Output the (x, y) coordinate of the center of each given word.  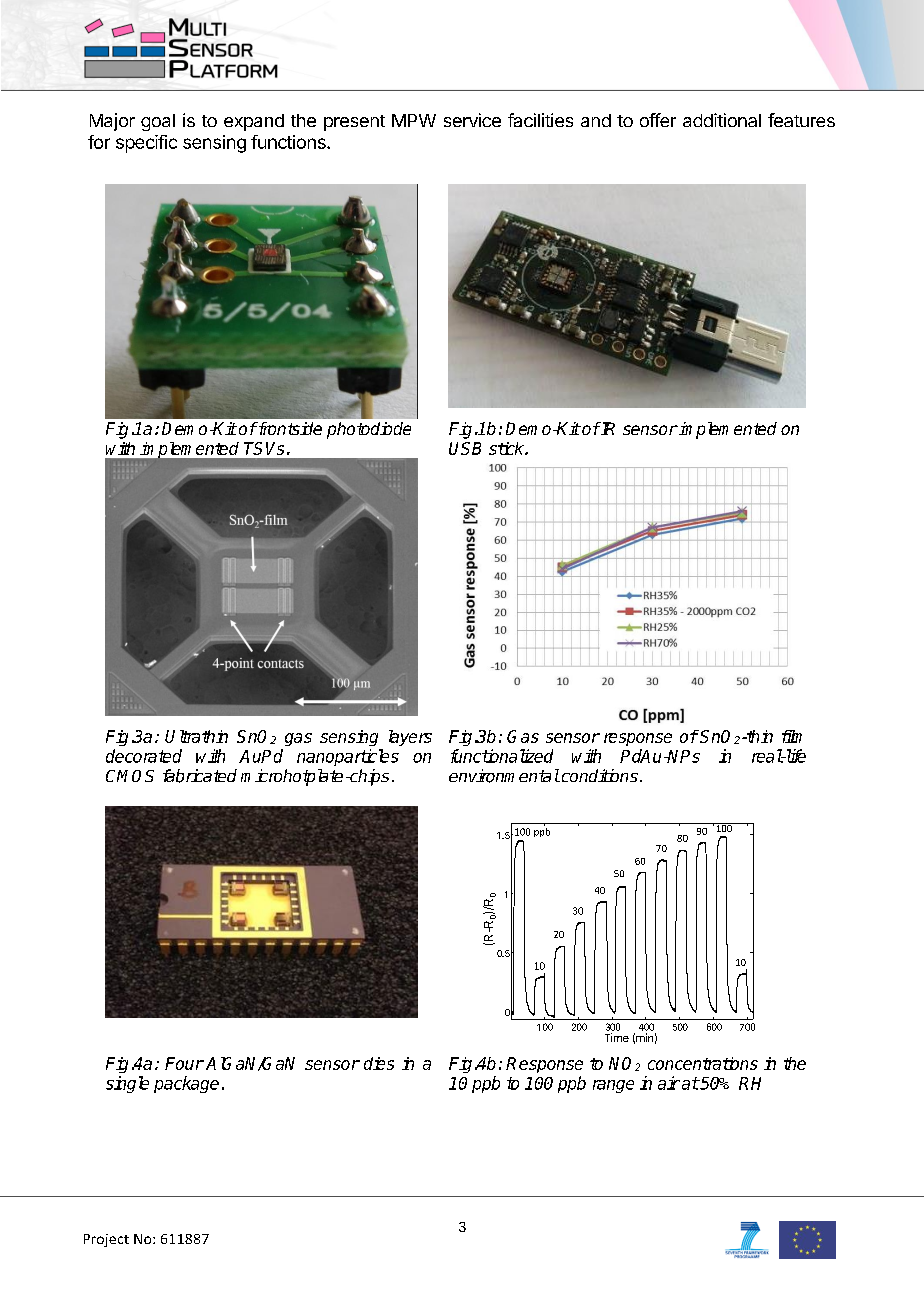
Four (184, 1063)
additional (722, 120)
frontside (289, 428)
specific (146, 144)
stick (507, 448)
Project (106, 1240)
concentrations (703, 1063)
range (613, 1086)
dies (379, 1063)
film (792, 736)
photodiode (369, 430)
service (472, 120)
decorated (144, 756)
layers (410, 738)
